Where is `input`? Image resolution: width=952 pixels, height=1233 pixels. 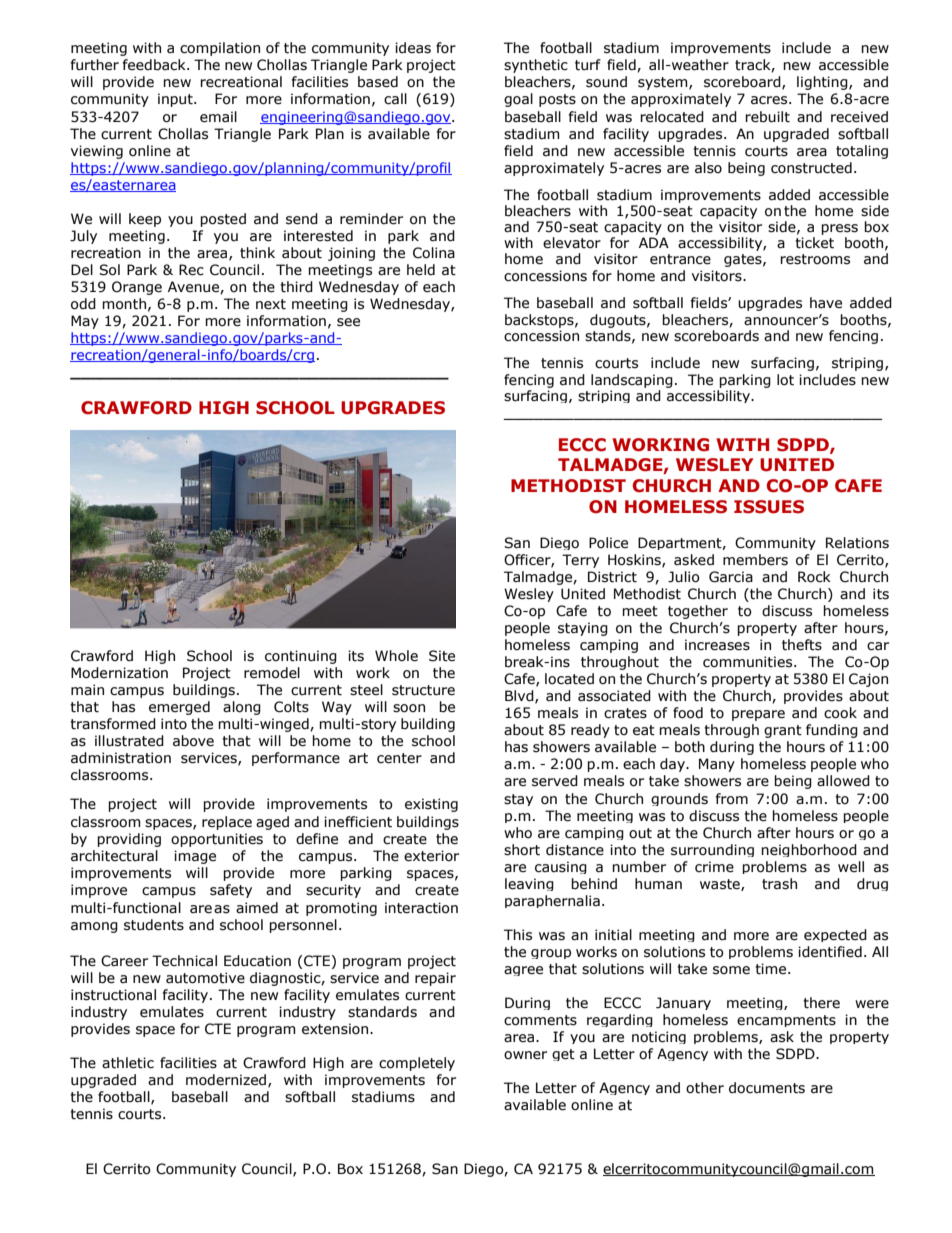 input is located at coordinates (176, 100).
